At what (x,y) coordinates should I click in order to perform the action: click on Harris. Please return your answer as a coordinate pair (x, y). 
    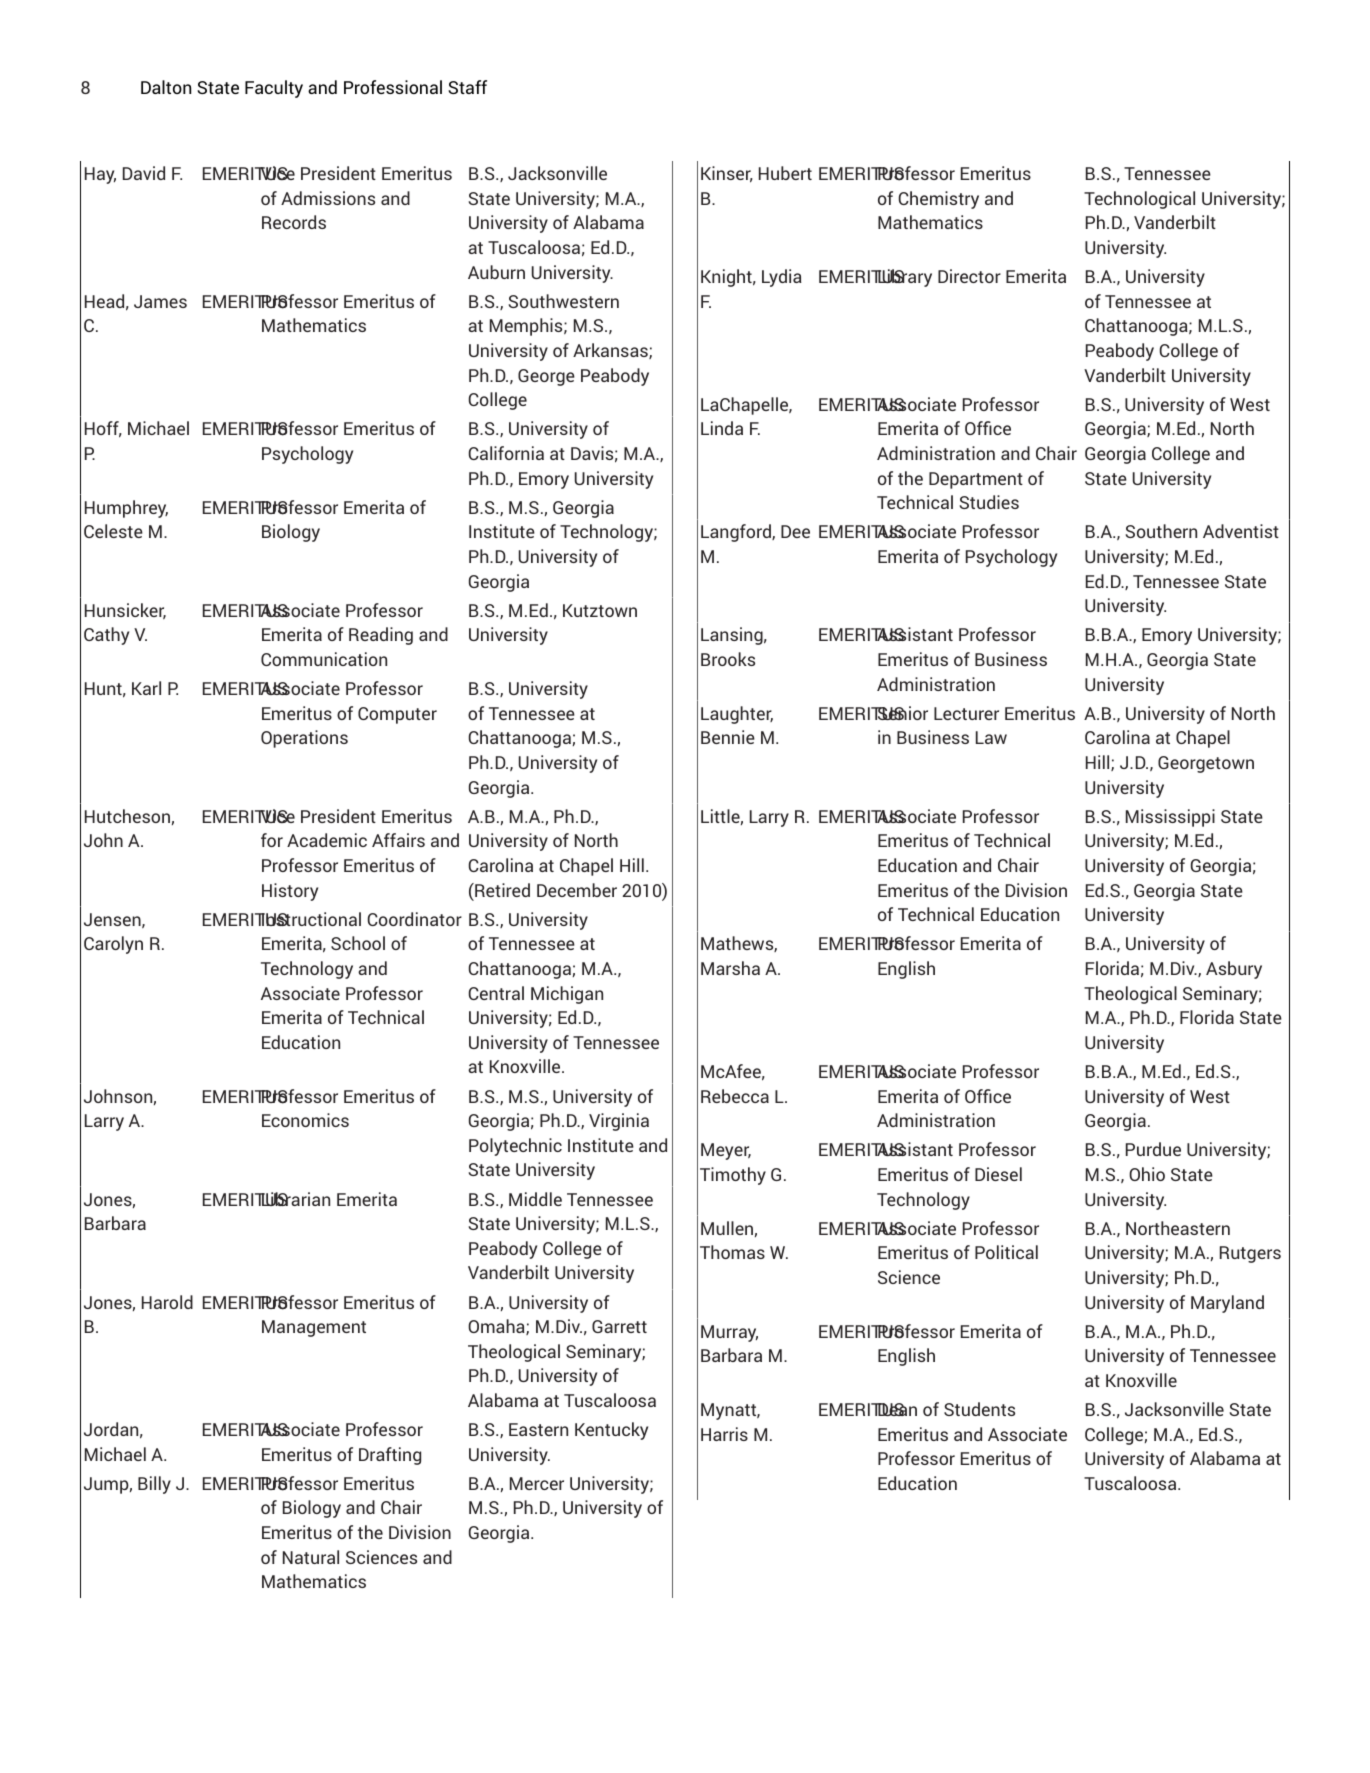
    Looking at the image, I should click on (724, 1434).
